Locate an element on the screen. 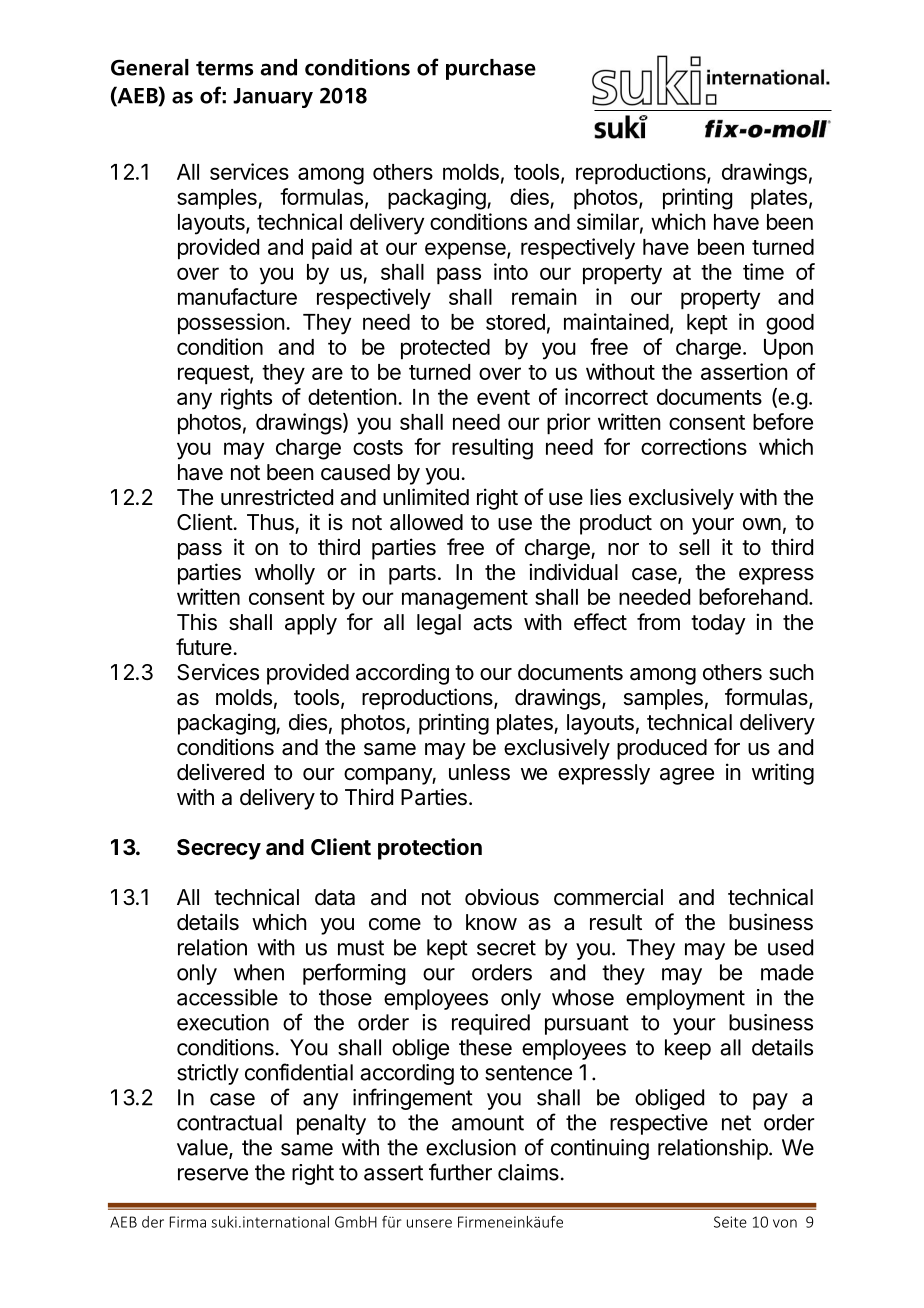 The height and width of the screenshot is (1308, 924). further is located at coordinates (460, 1172).
